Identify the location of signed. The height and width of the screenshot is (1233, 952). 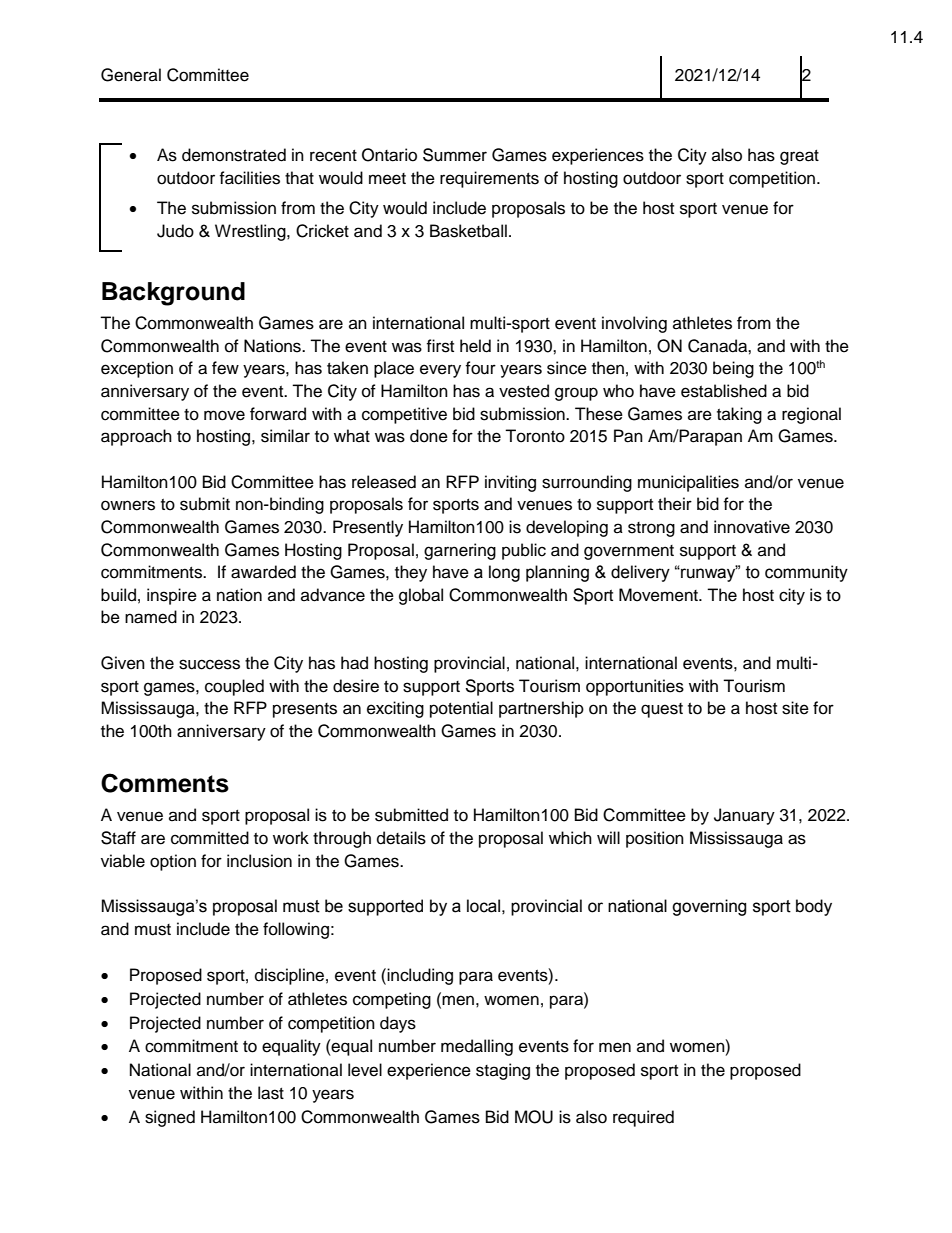
(170, 1118).
